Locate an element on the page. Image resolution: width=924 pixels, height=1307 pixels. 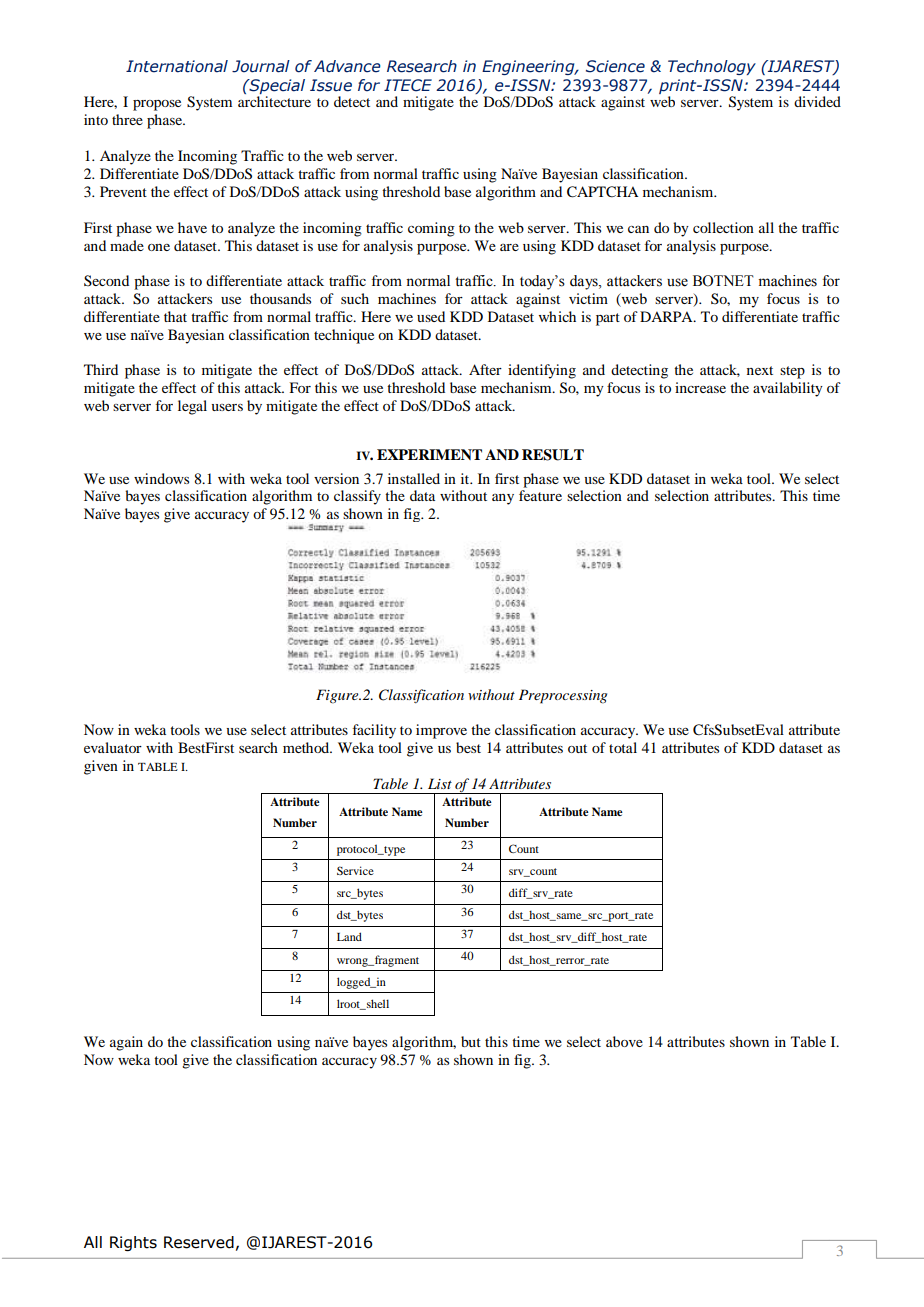
propose is located at coordinates (157, 105).
